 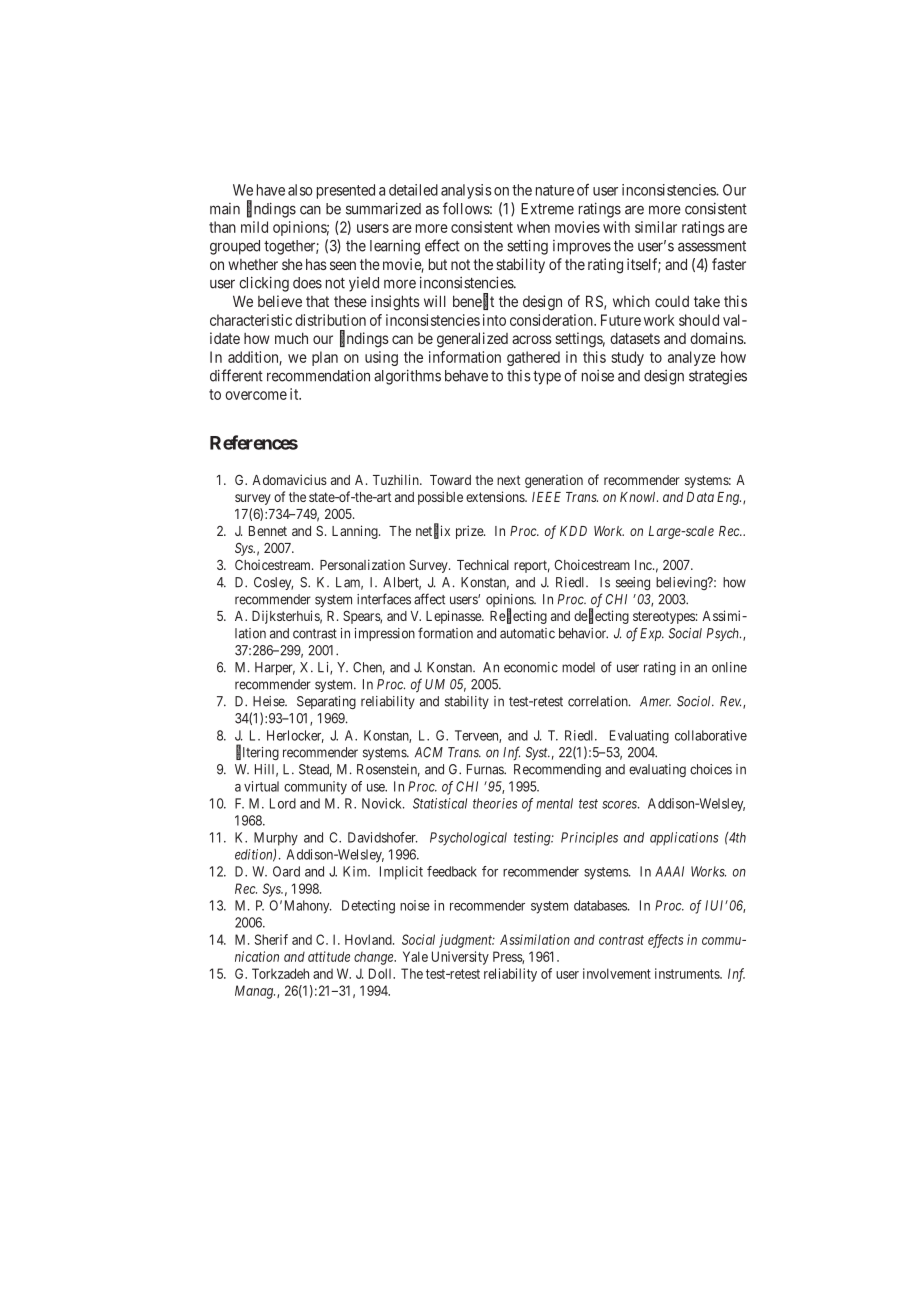 What do you see at coordinates (688, 973) in the image?
I see `instruments` at bounding box center [688, 973].
